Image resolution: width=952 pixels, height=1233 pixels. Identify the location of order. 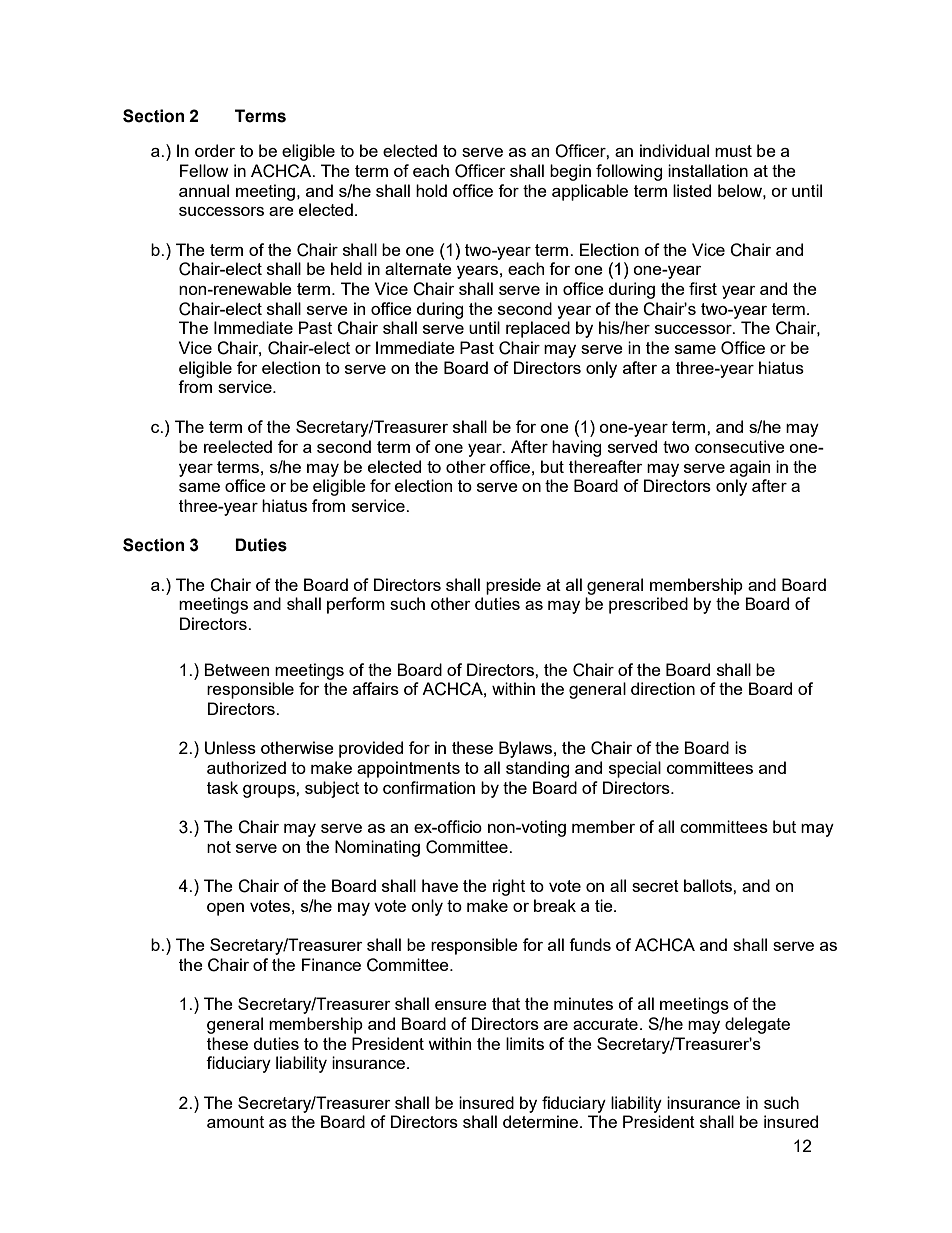
(215, 150).
